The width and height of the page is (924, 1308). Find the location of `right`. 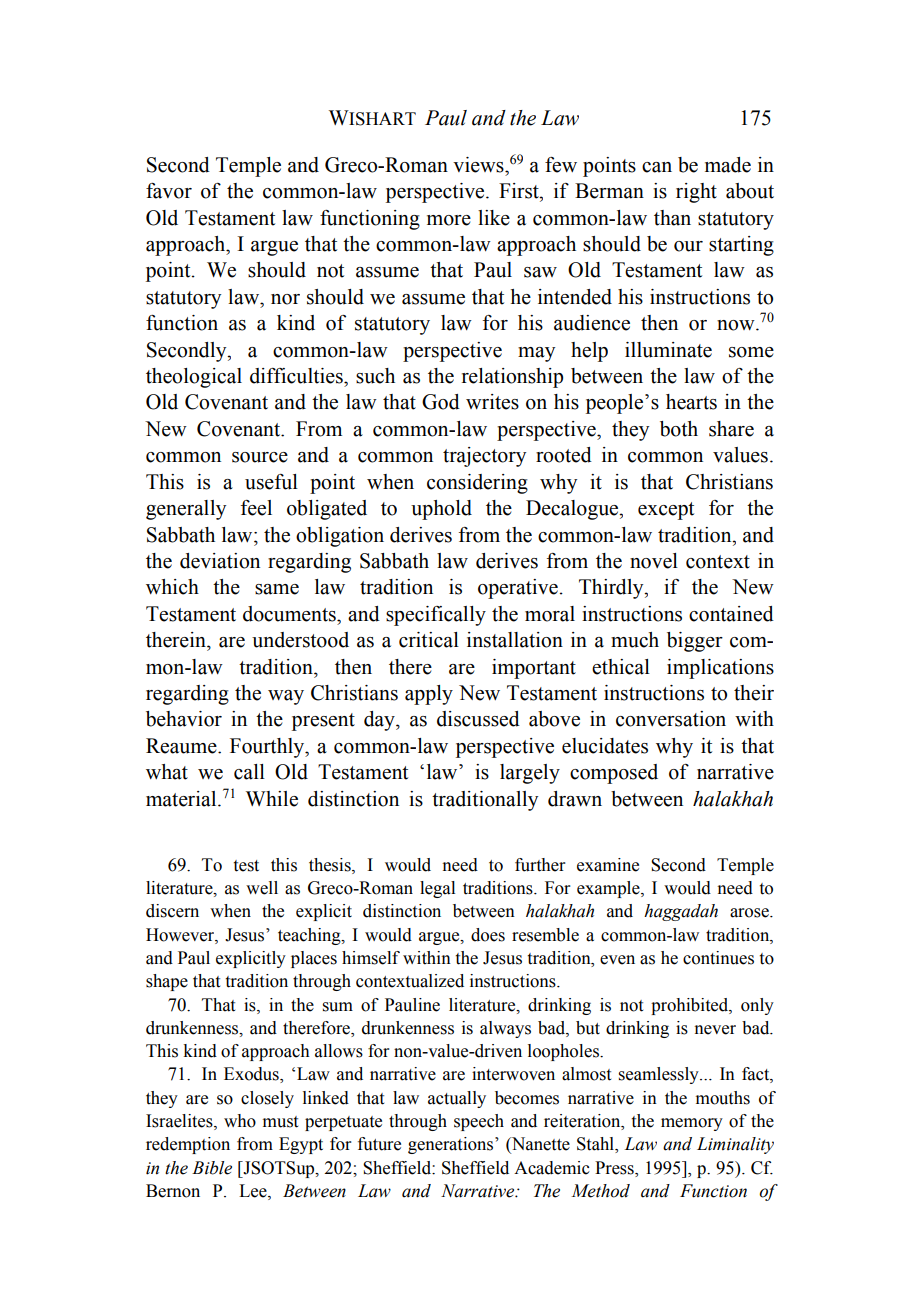

right is located at coordinates (696, 193).
